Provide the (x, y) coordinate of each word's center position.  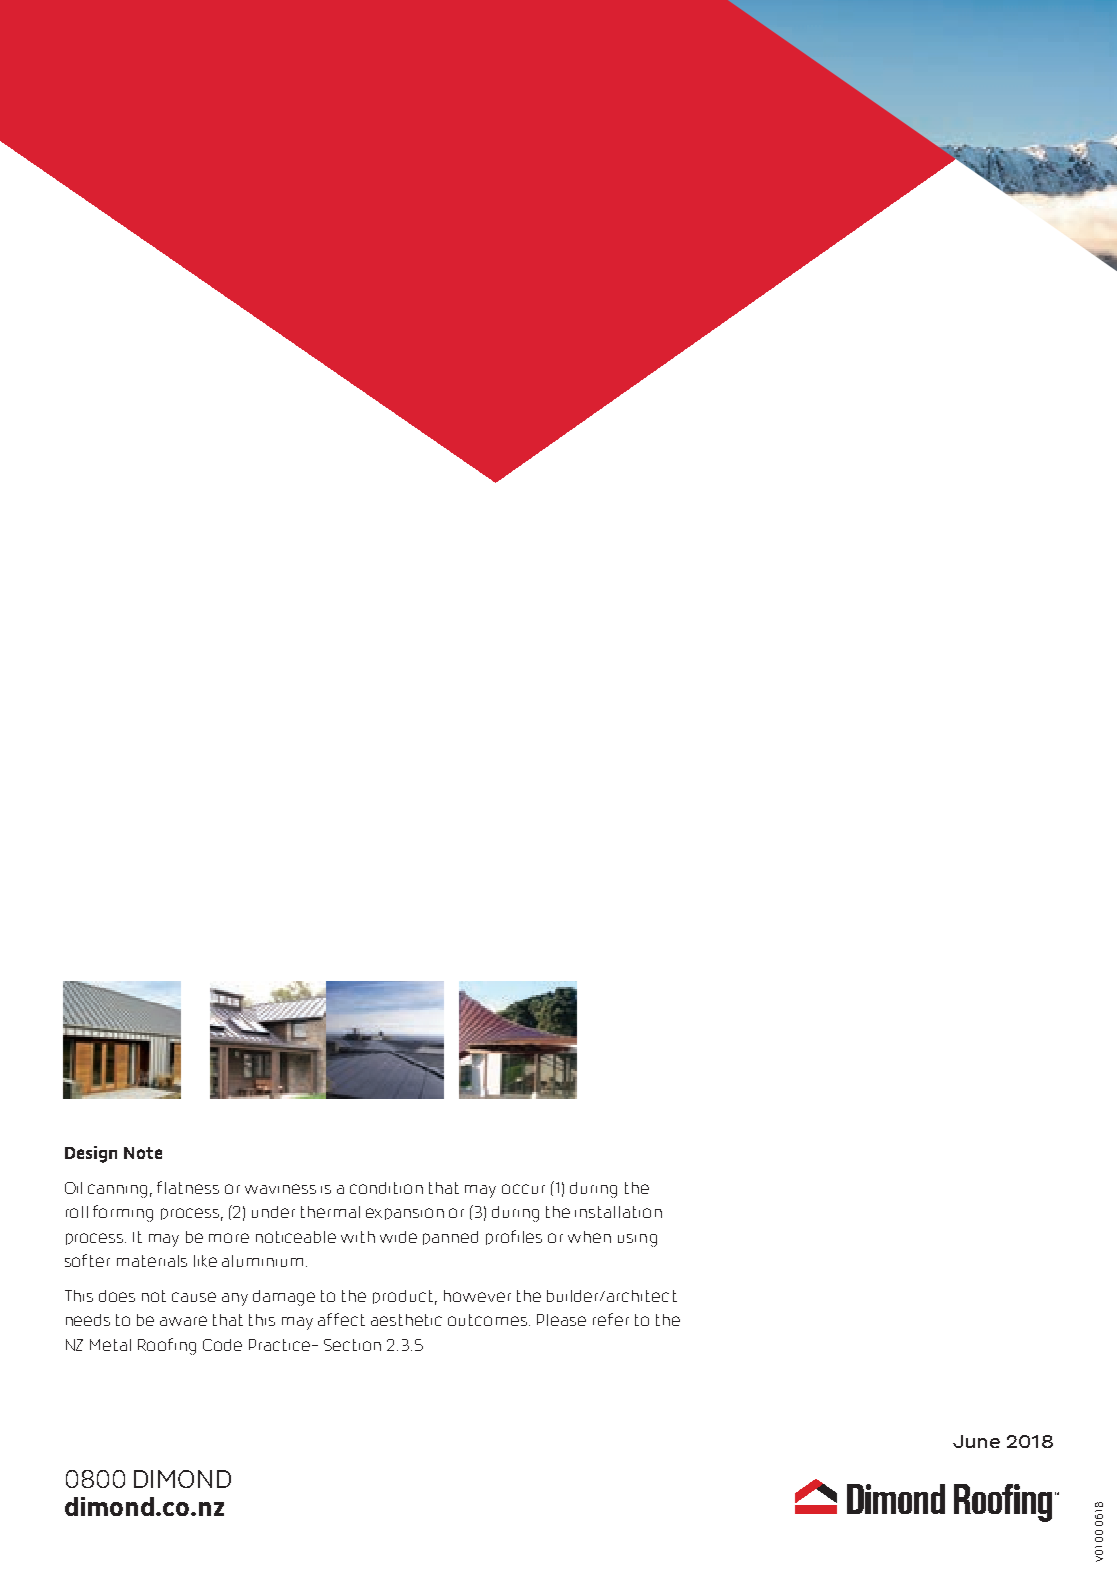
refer (611, 1319)
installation (618, 1212)
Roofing (167, 1346)
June (976, 1441)
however (477, 1296)
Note (143, 1153)
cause (194, 1297)
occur (523, 1189)
